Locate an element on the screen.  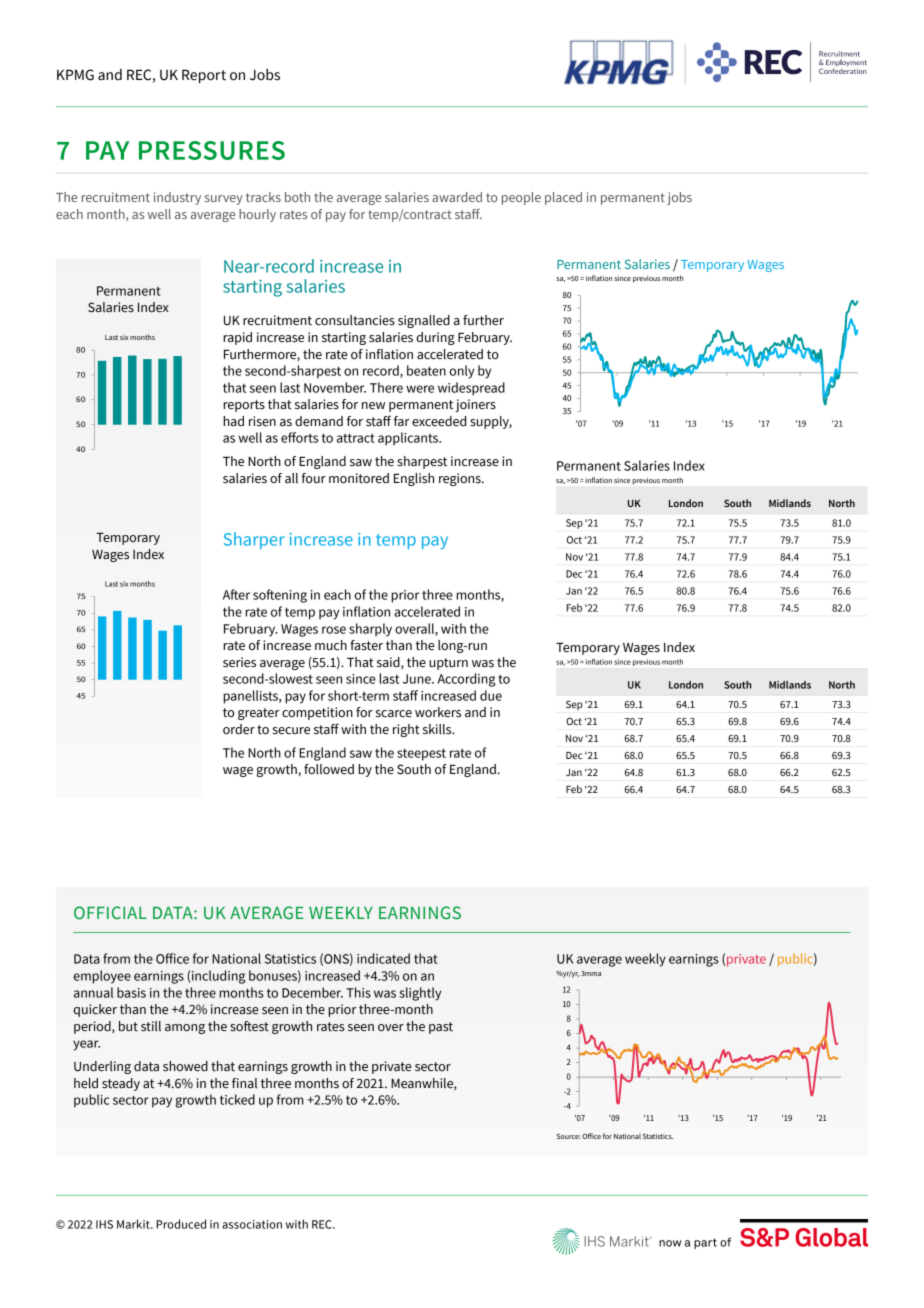
both is located at coordinates (297, 197).
